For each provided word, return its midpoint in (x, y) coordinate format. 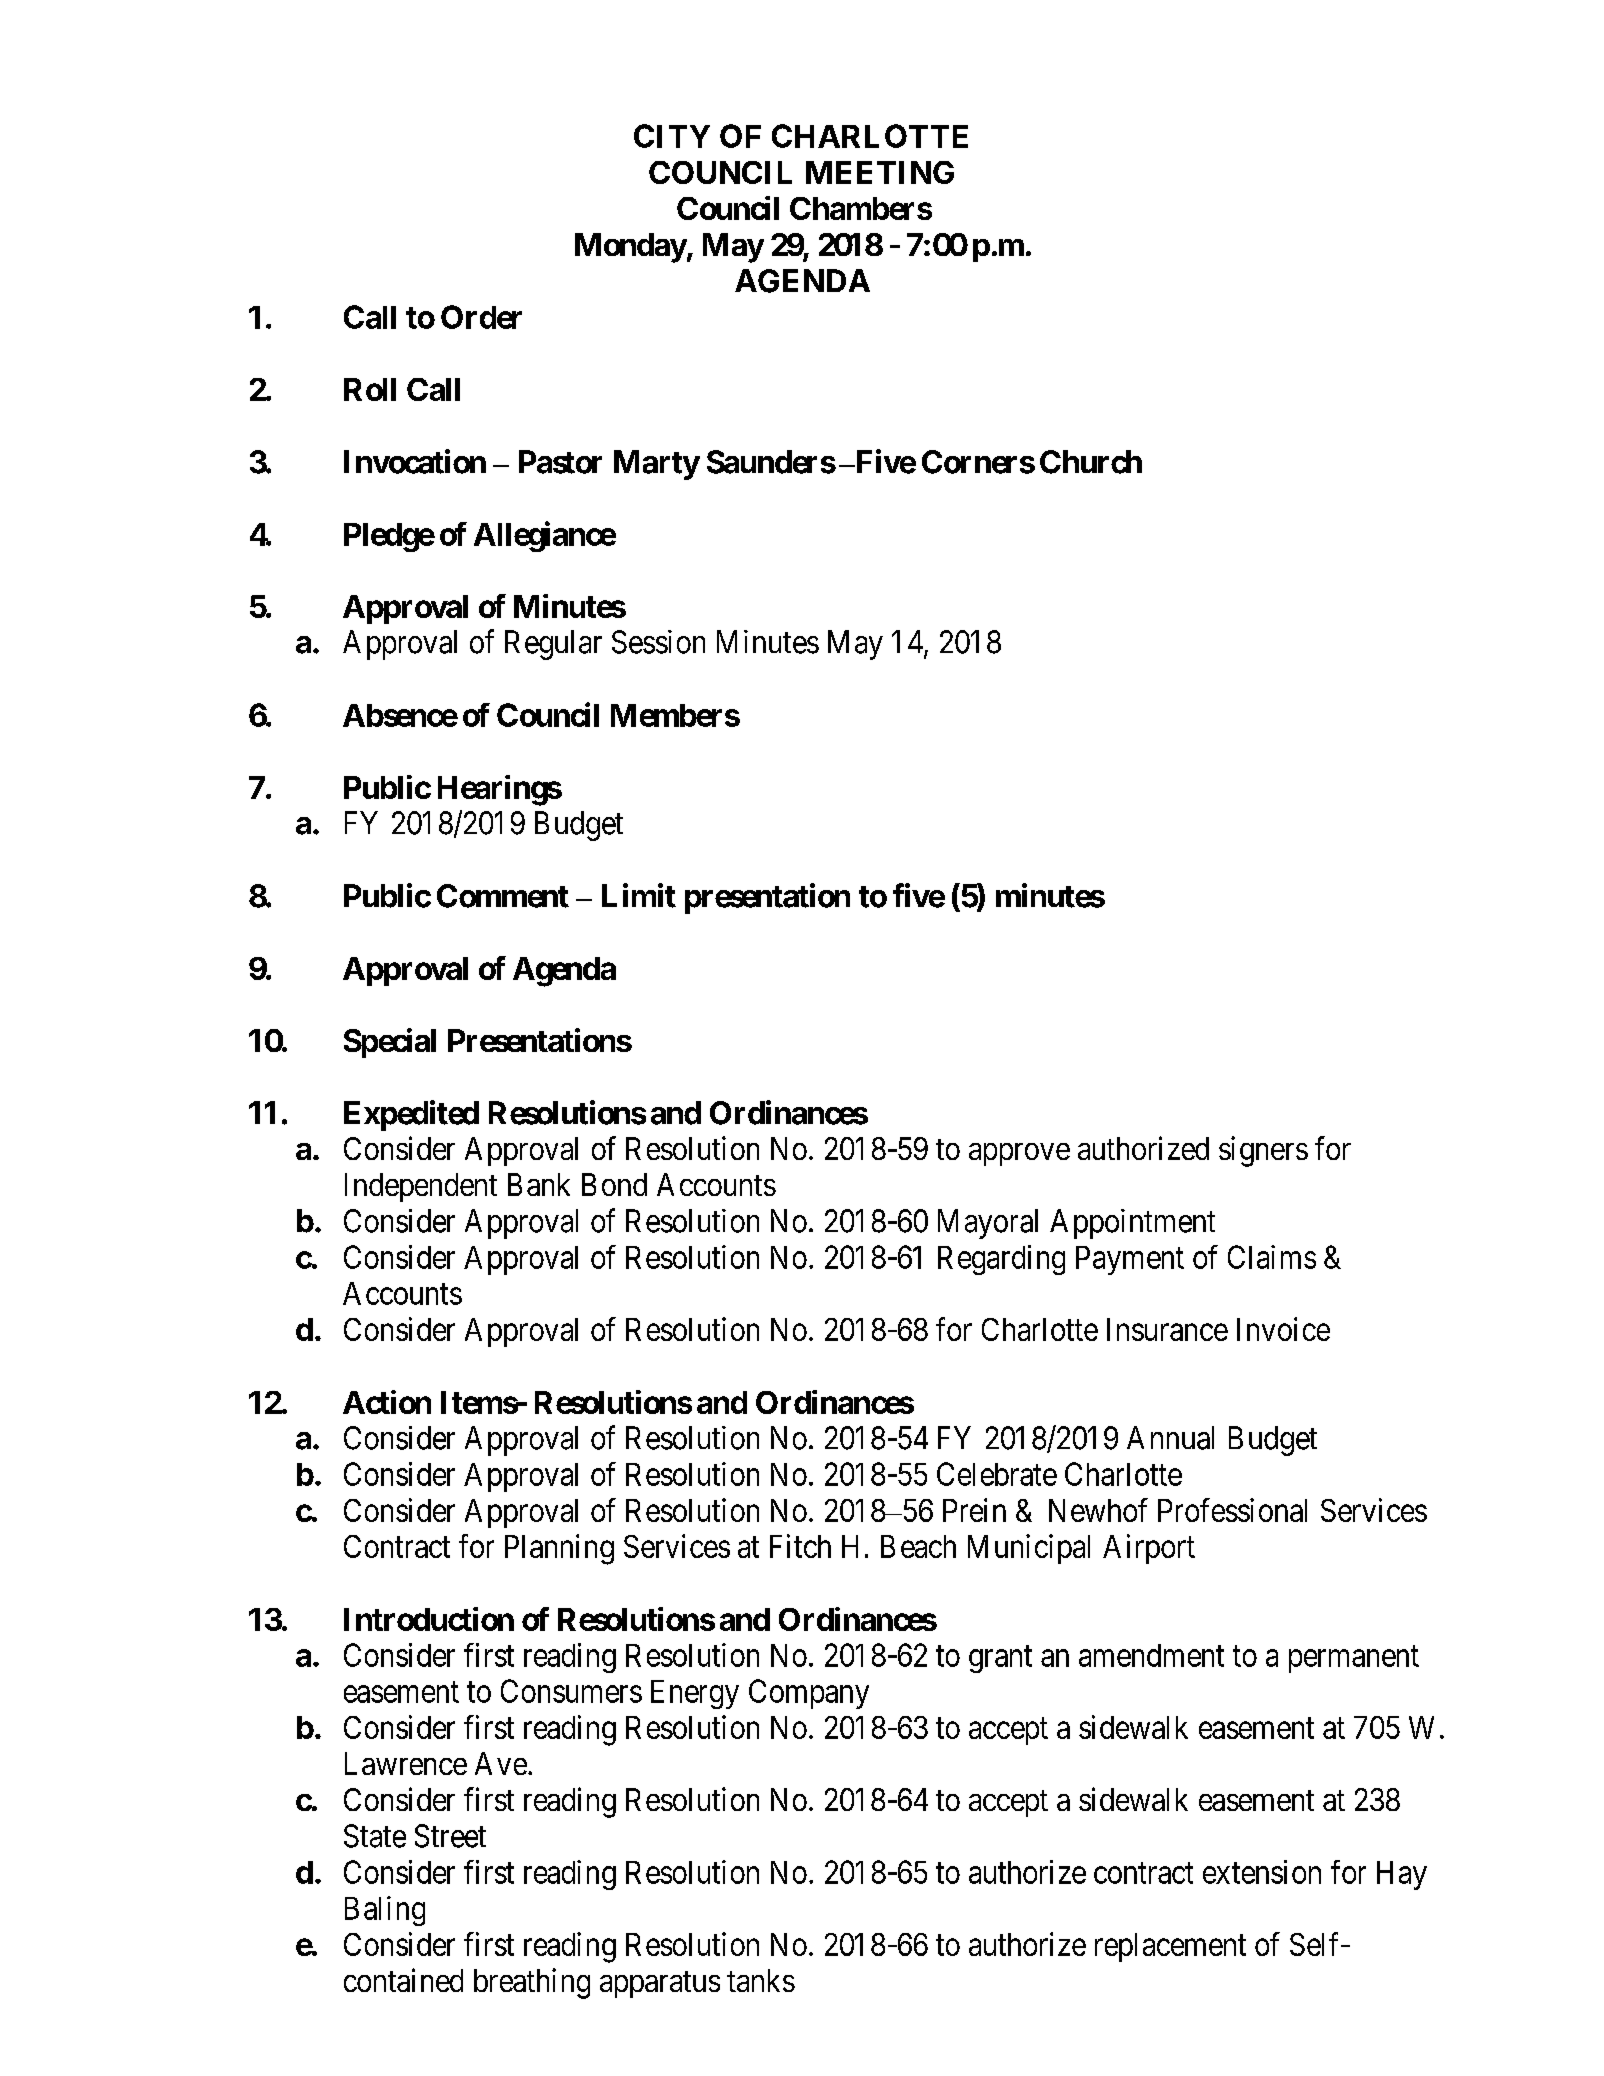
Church (1091, 462)
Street (450, 1836)
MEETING (880, 172)
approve (1019, 1154)
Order (481, 317)
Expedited (411, 1115)
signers (1263, 1151)
